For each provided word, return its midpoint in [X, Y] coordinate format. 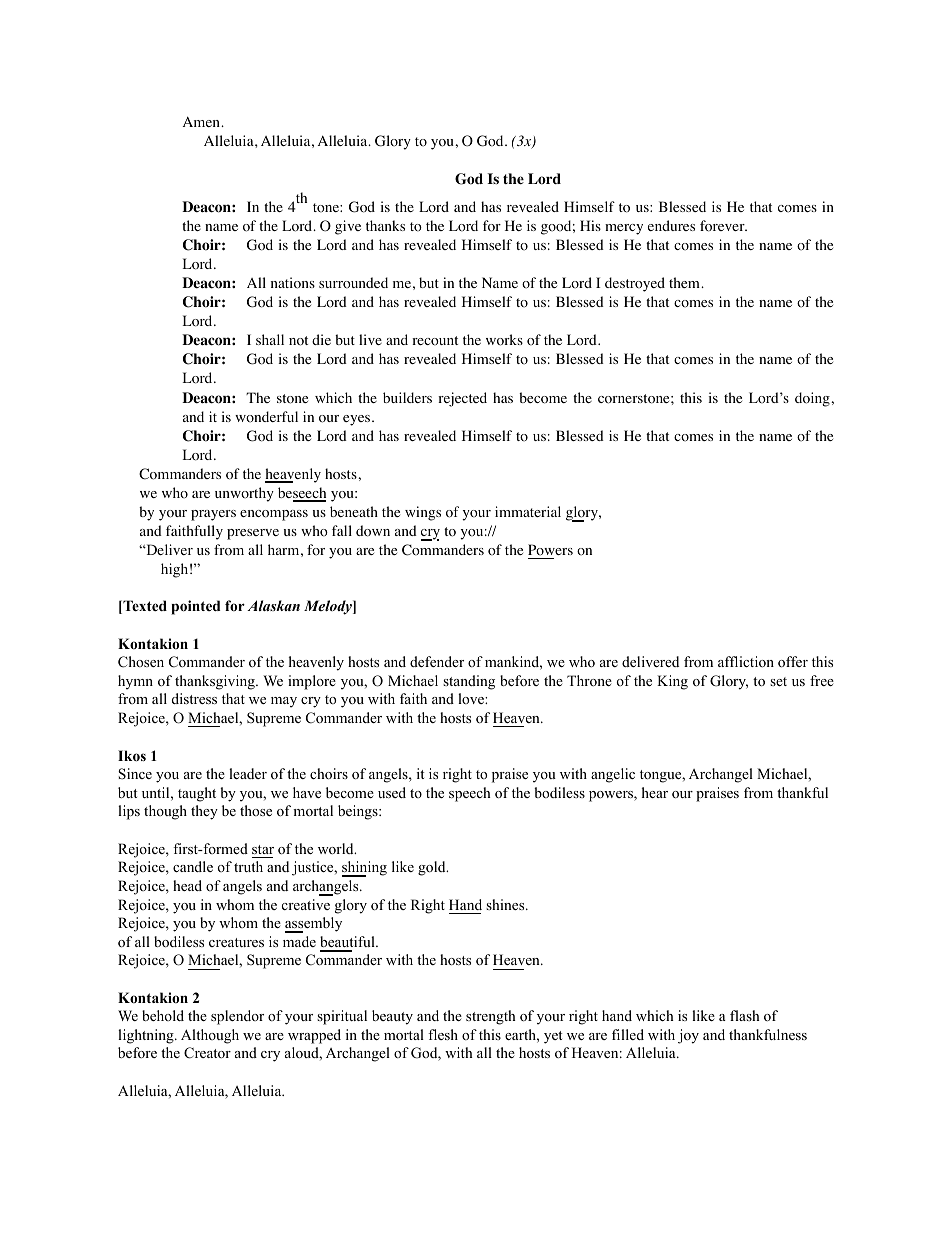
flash [745, 1015]
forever [723, 226]
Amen [202, 121]
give [348, 227]
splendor [237, 1017]
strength [491, 1017]
